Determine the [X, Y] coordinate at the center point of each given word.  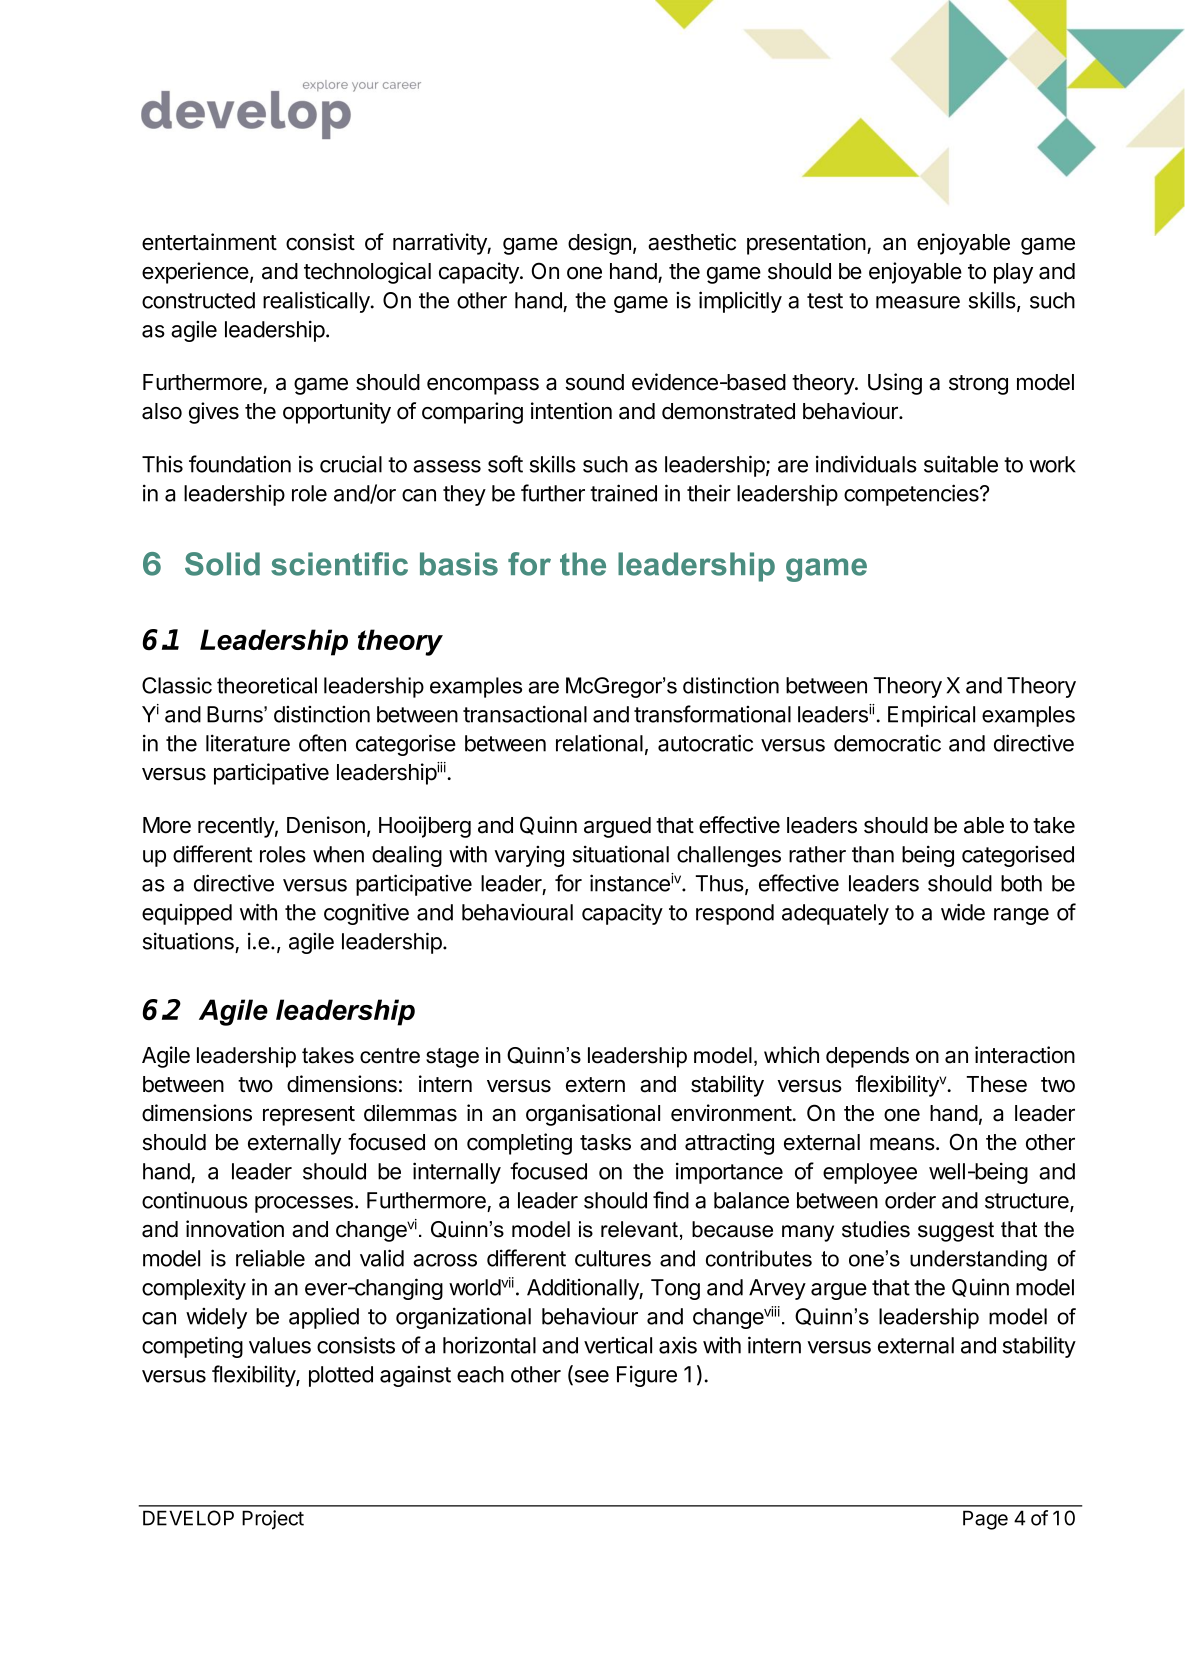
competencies [912, 495]
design [599, 244]
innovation [235, 1229]
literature [248, 743]
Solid [222, 564]
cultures [613, 1258]
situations [188, 941]
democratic [887, 743]
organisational [593, 1115]
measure [918, 302]
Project [273, 1520]
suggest [956, 1232]
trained [623, 493]
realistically [317, 302]
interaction [1025, 1055]
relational [599, 743]
